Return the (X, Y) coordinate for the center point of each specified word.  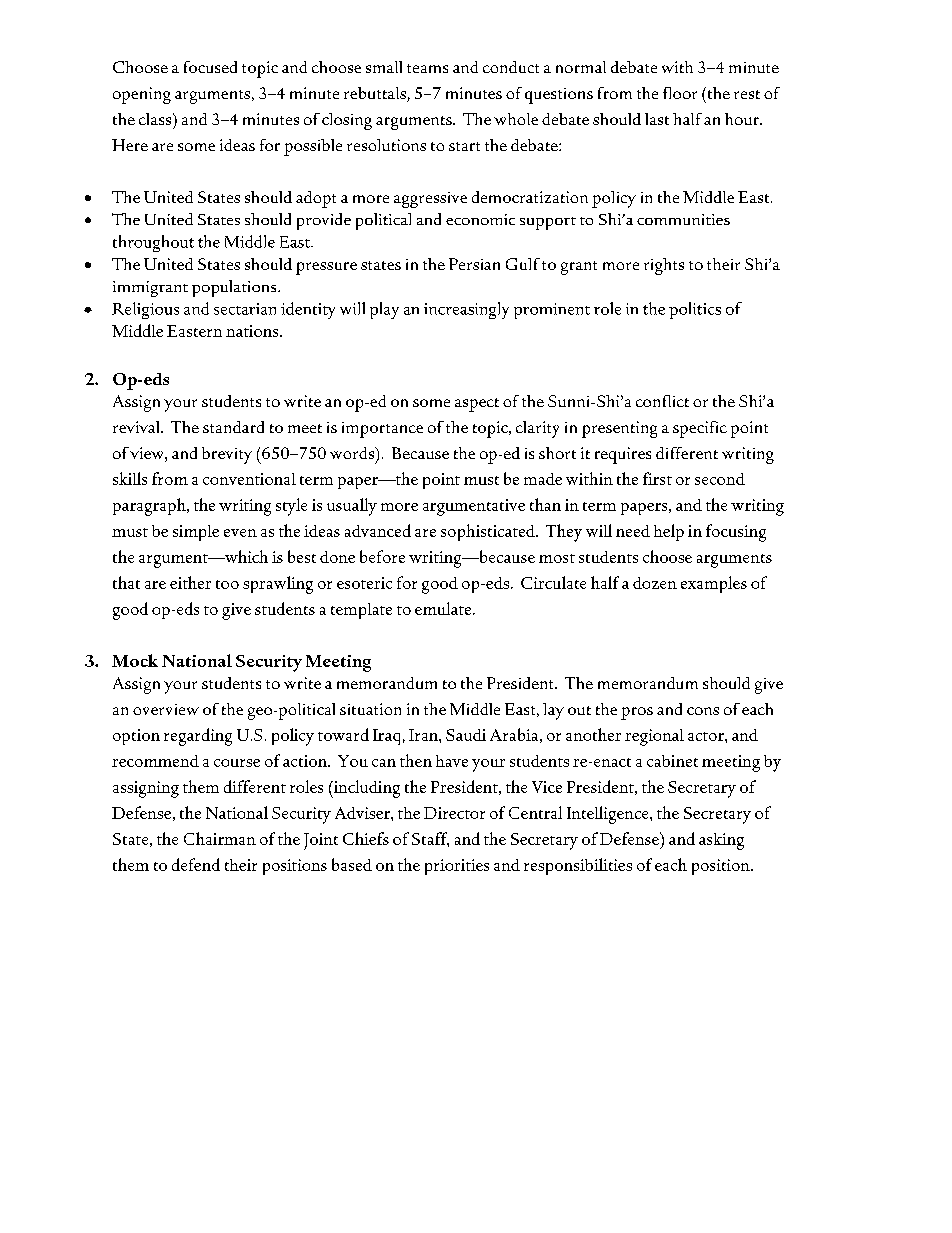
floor (680, 93)
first (657, 478)
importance (382, 430)
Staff (430, 839)
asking (721, 841)
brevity (227, 455)
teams (427, 68)
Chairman (220, 838)
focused (210, 67)
